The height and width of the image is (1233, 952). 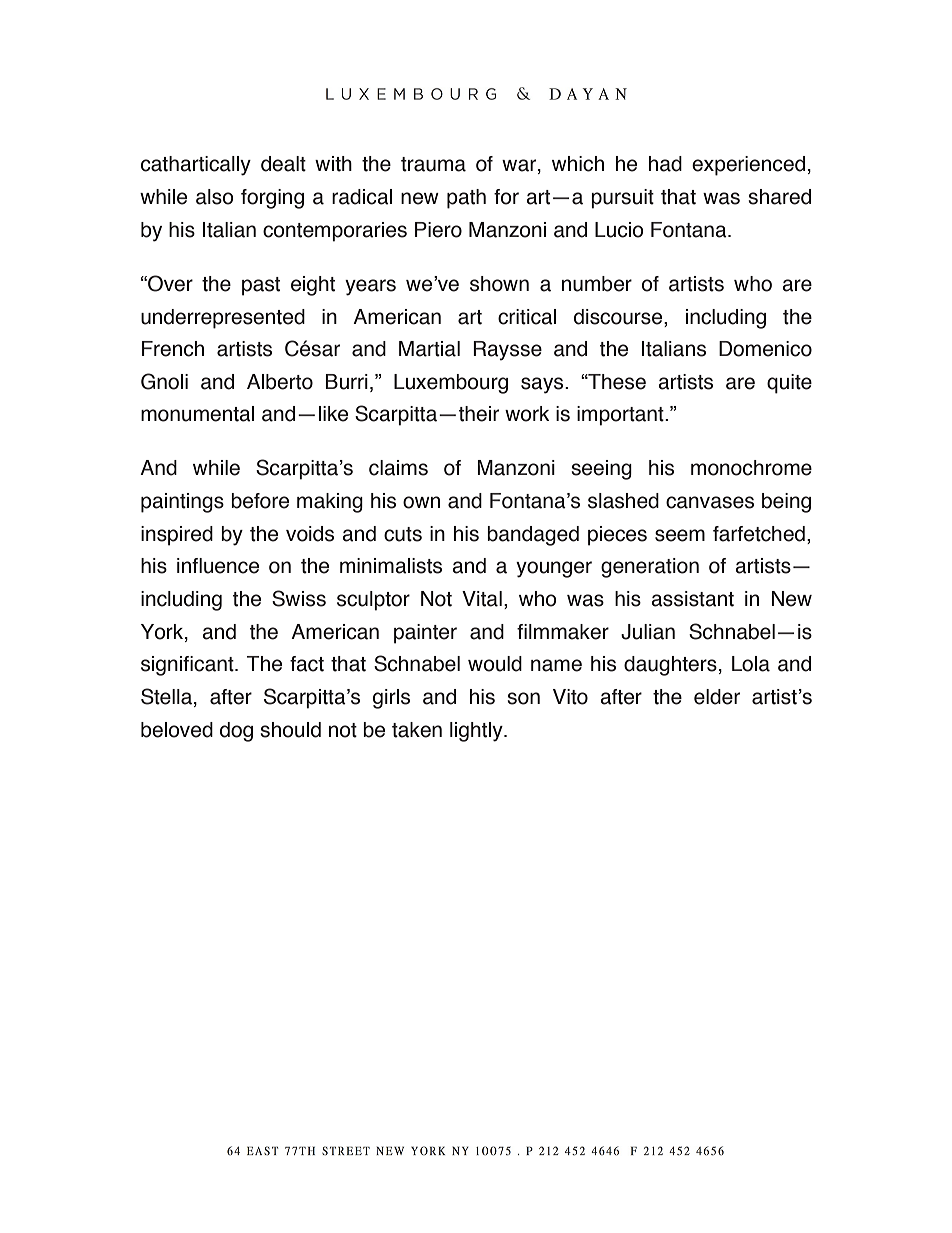 I want to click on path, so click(x=466, y=199).
